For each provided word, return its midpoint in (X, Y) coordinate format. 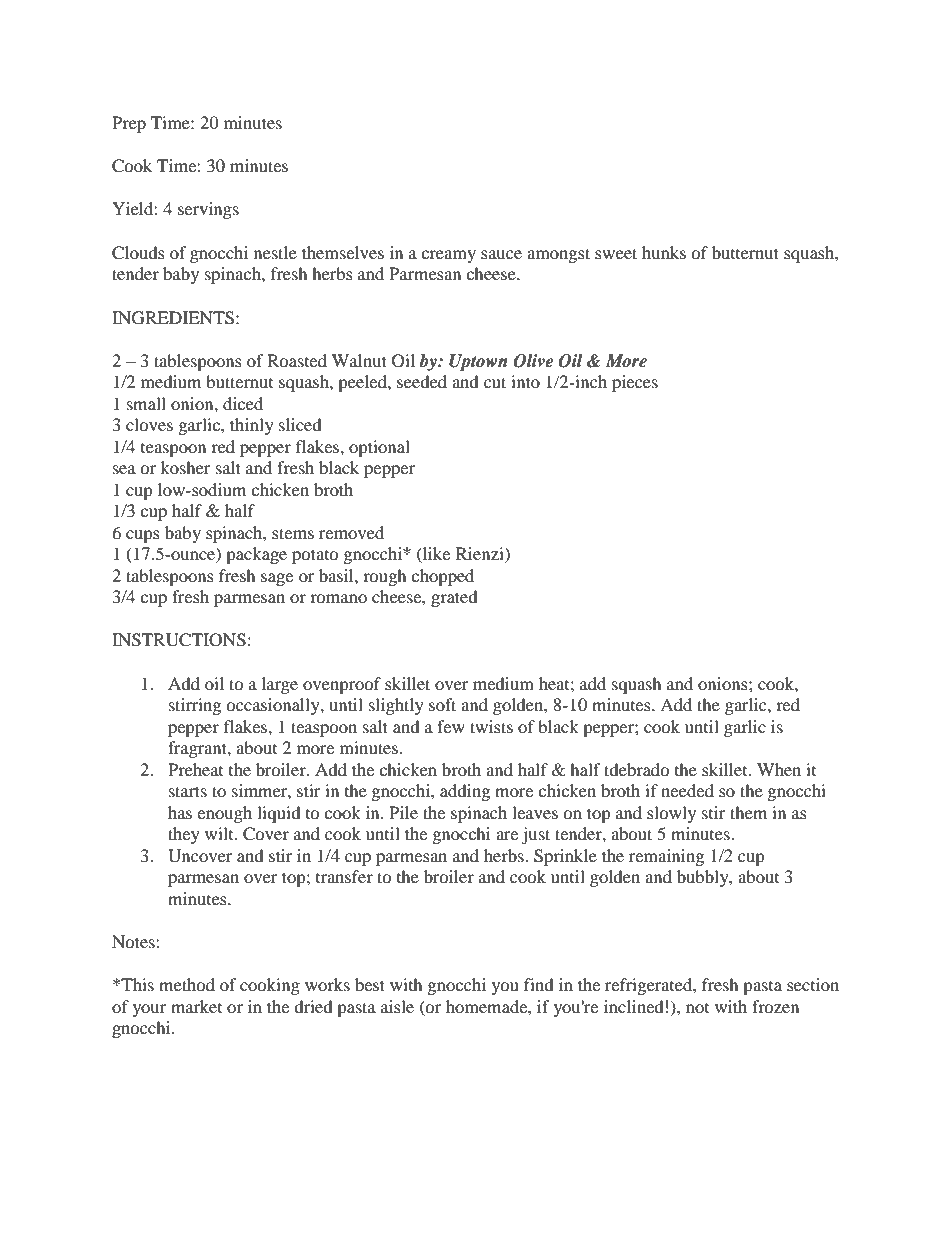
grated (454, 598)
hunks (664, 252)
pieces (635, 383)
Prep (129, 124)
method (187, 984)
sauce (501, 254)
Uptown (478, 362)
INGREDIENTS (173, 318)
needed (687, 790)
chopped (442, 577)
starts (188, 791)
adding (465, 792)
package (256, 555)
